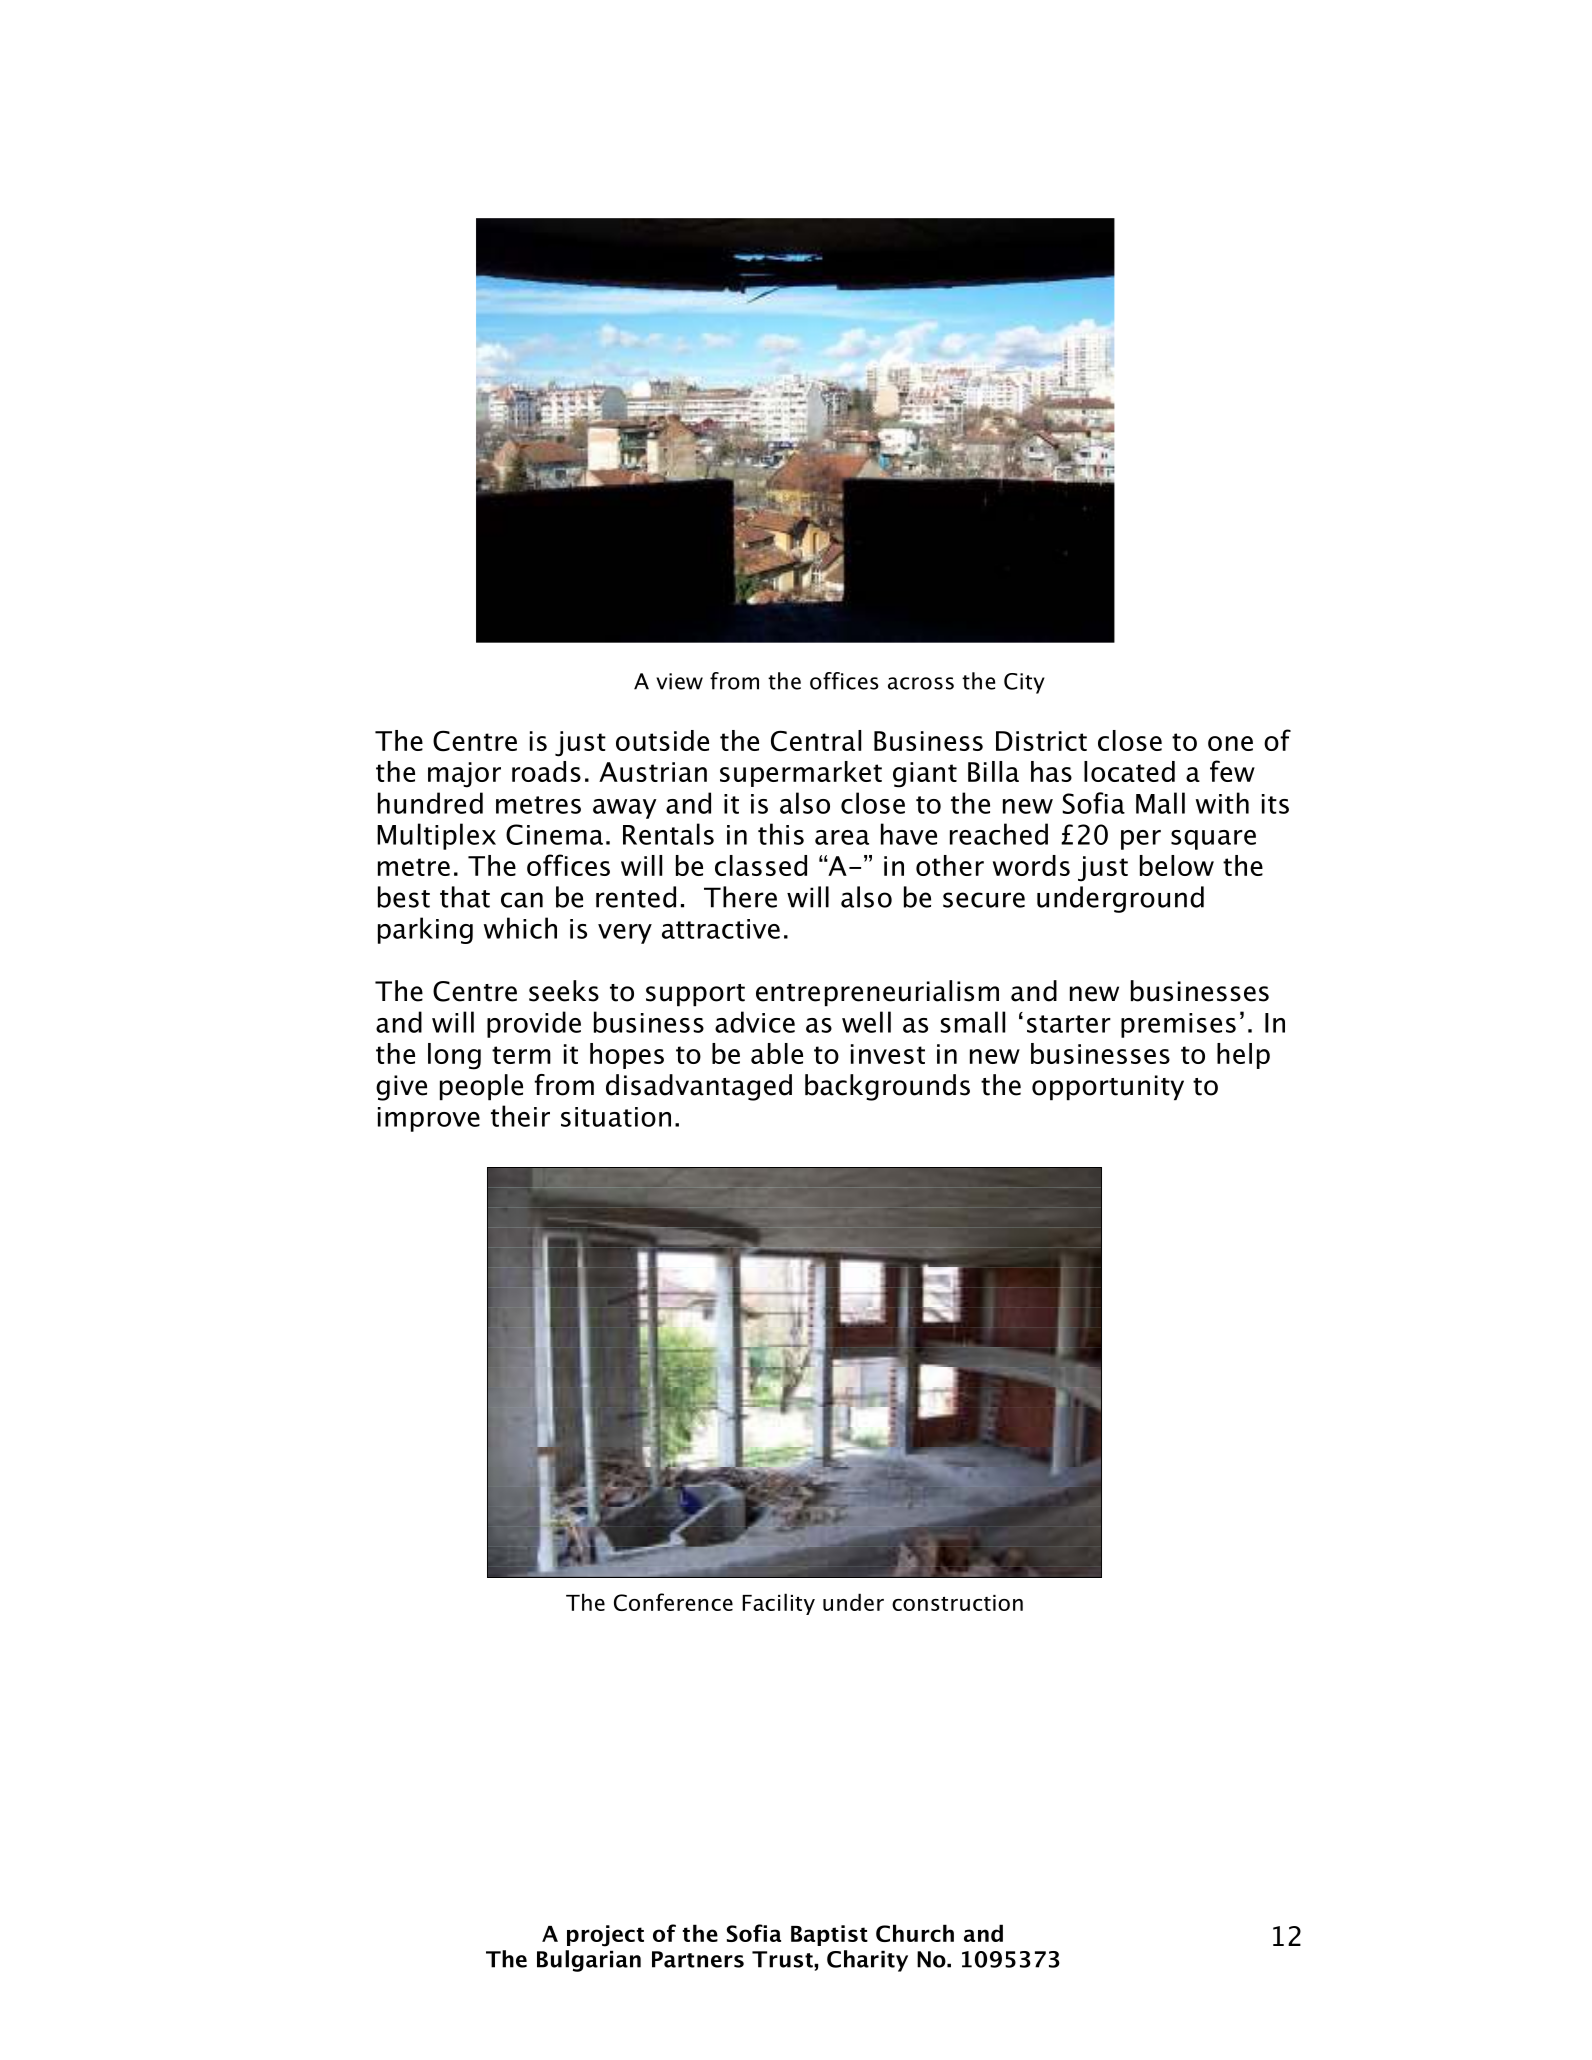 This screenshot has height=2060, width=1592. What do you see at coordinates (915, 1933) in the screenshot?
I see `Church` at bounding box center [915, 1933].
